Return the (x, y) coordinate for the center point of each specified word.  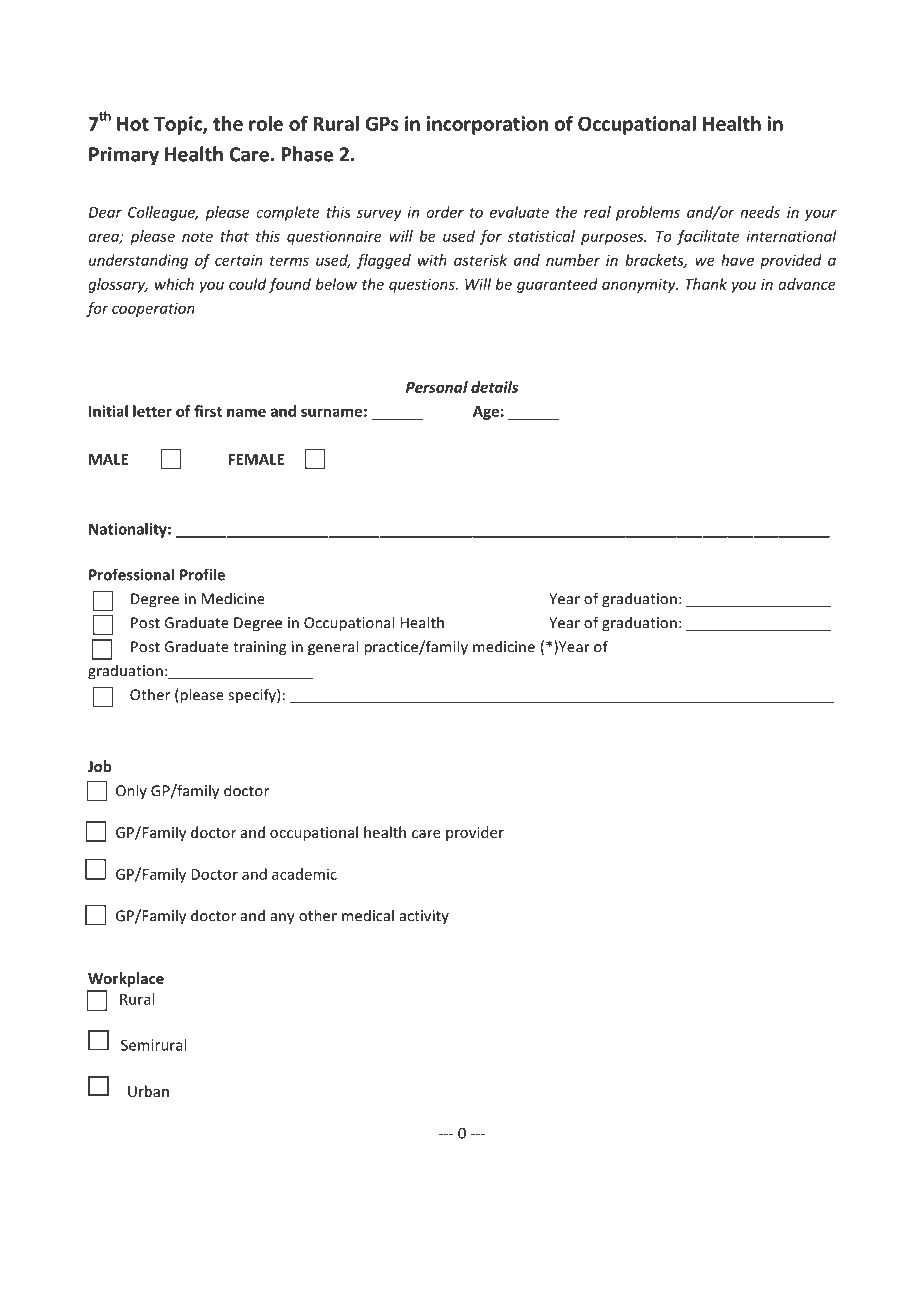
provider (475, 833)
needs (760, 212)
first (208, 411)
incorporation (487, 125)
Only (131, 791)
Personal (437, 387)
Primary (124, 156)
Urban (148, 1091)
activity (424, 917)
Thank (706, 284)
